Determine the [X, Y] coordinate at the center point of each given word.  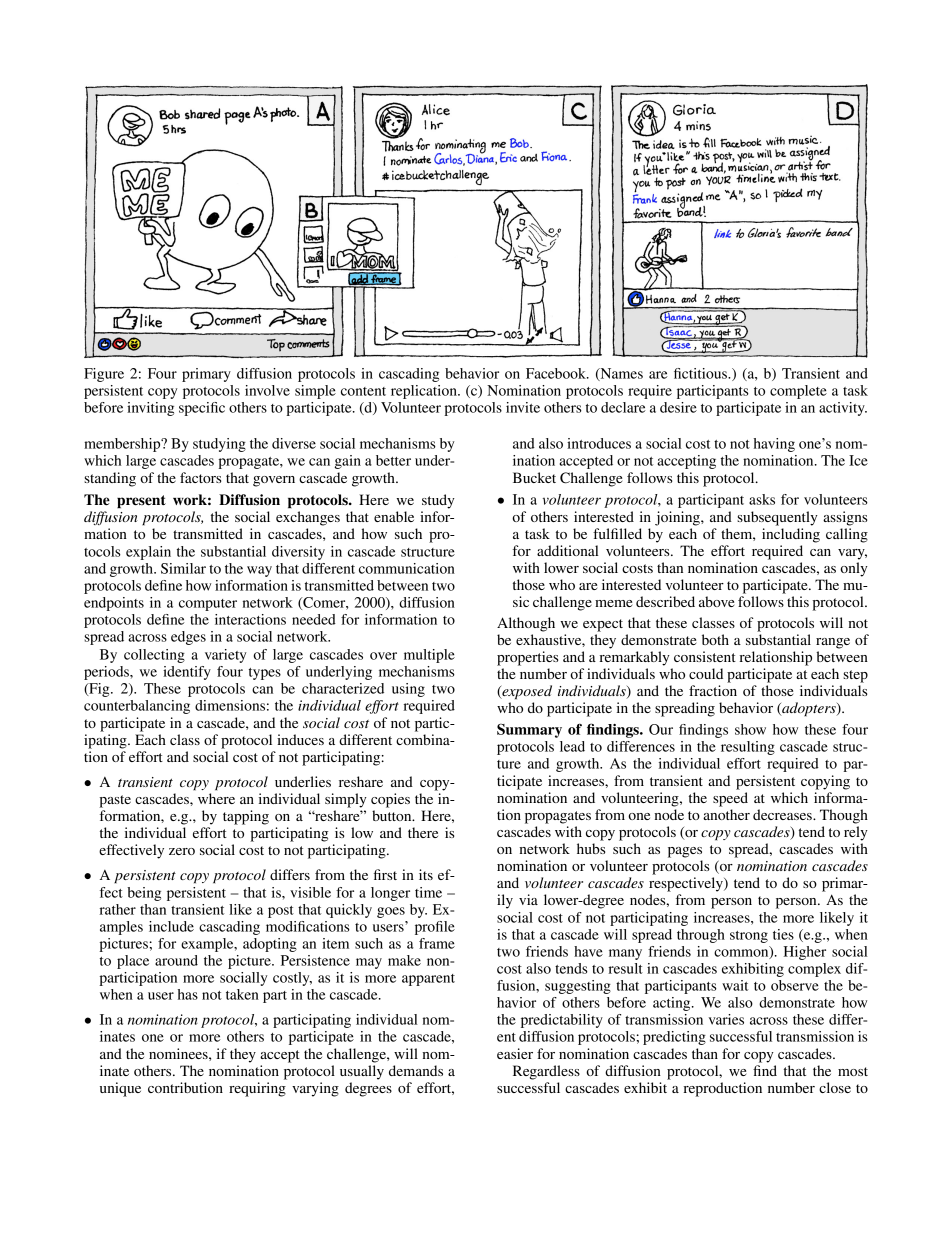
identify [187, 673]
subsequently [777, 518]
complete [798, 392]
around [176, 960]
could [706, 673]
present [141, 502]
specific [202, 409]
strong [749, 937]
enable [394, 516]
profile [435, 928]
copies [390, 800]
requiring [257, 1089]
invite [523, 407]
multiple [429, 656]
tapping [246, 817]
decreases [783, 814]
